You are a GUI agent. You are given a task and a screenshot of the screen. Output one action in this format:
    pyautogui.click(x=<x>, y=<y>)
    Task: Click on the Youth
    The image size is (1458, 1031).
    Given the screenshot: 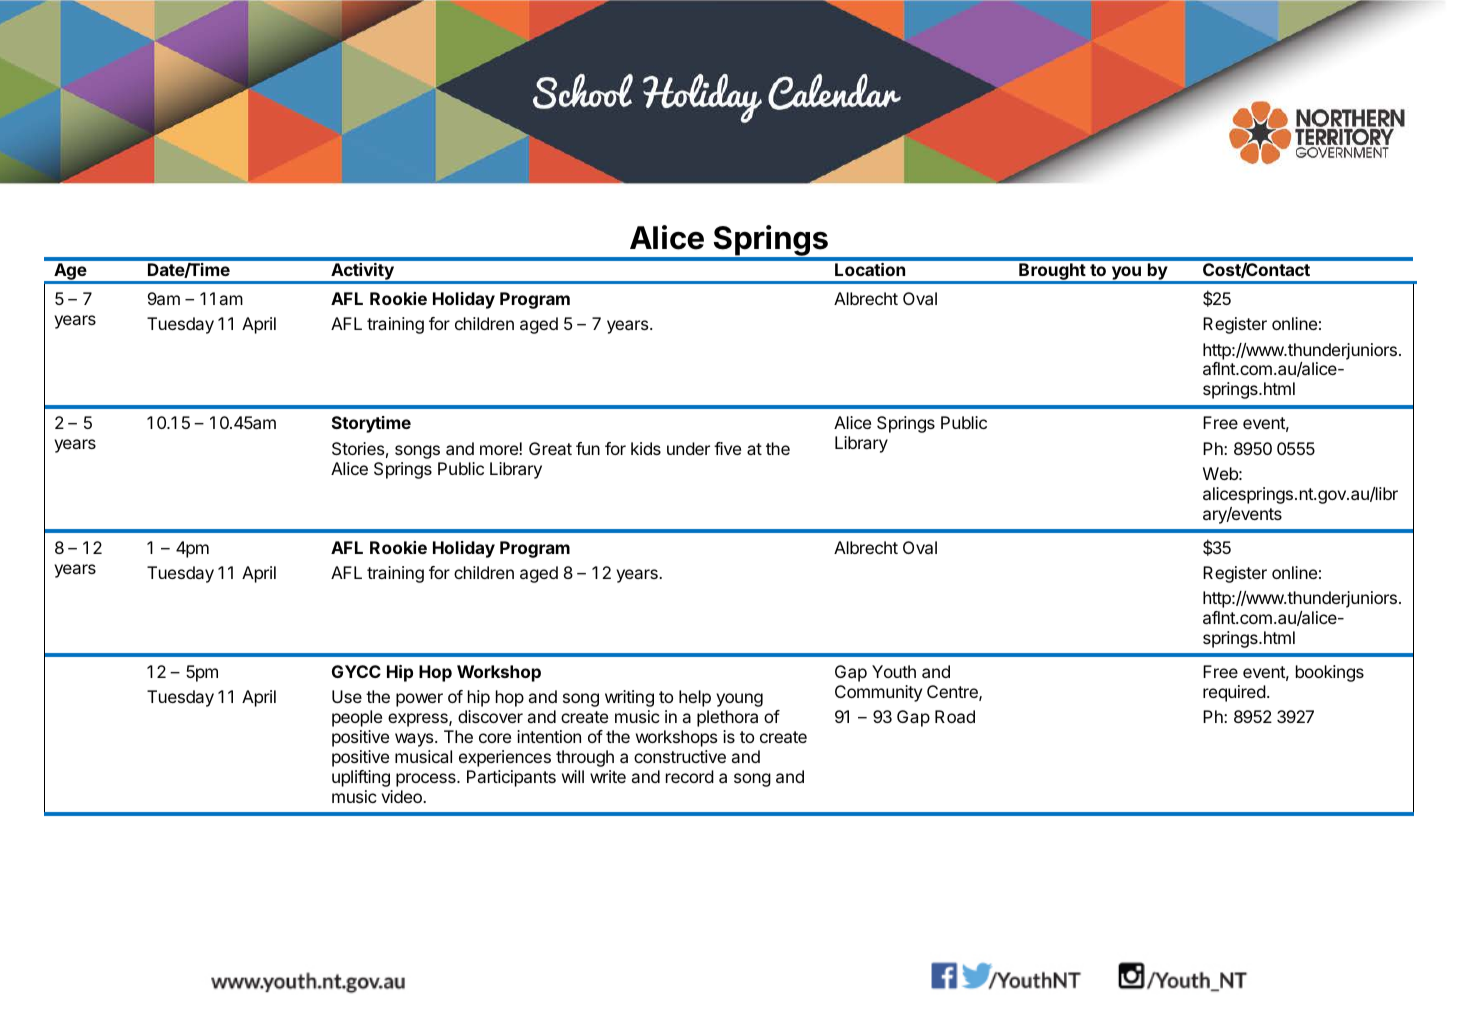 What is the action you would take?
    pyautogui.click(x=894, y=671)
